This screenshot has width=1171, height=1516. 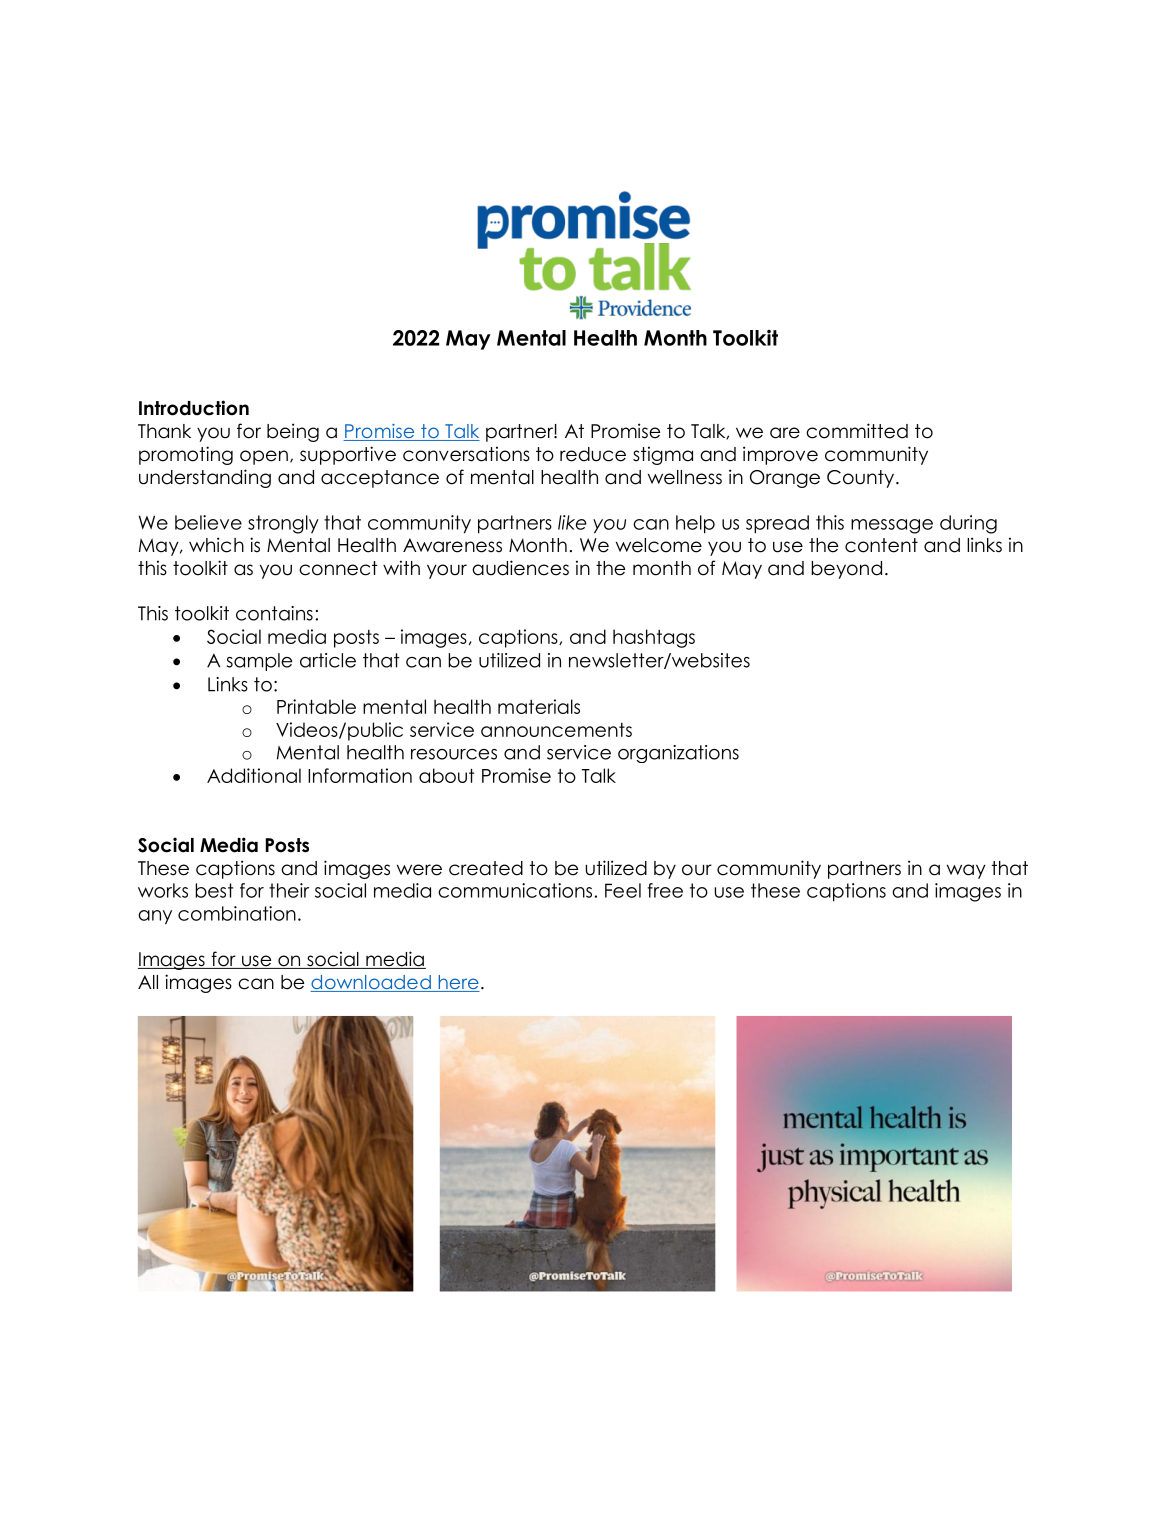 What do you see at coordinates (293, 432) in the screenshot?
I see `being` at bounding box center [293, 432].
